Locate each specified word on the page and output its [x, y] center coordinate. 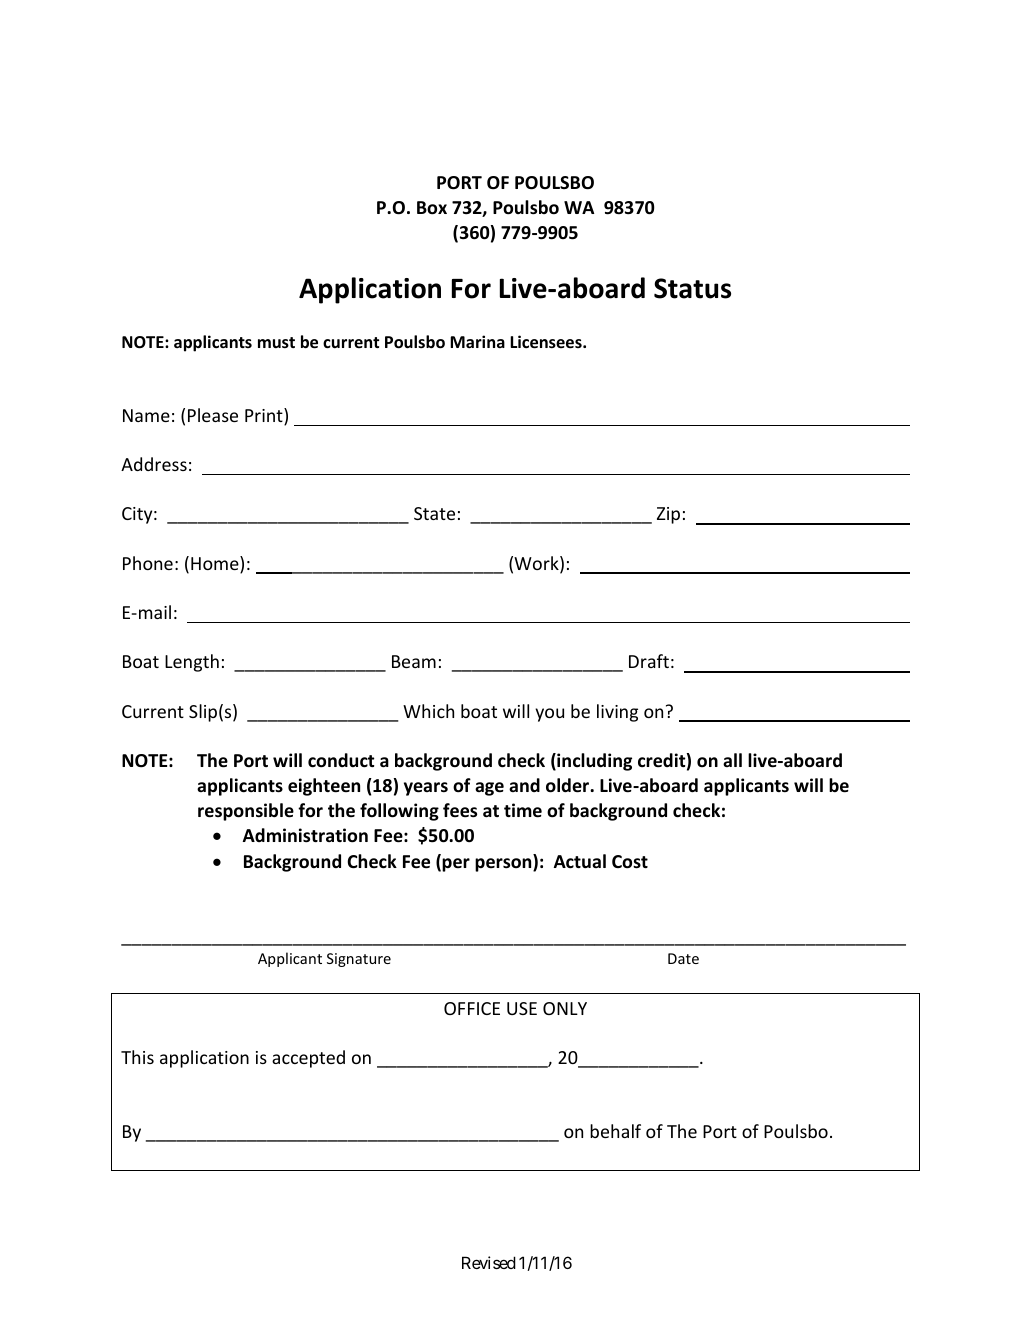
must [276, 343]
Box [432, 208]
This [137, 1057]
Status [692, 288]
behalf [615, 1131]
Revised [489, 1262]
